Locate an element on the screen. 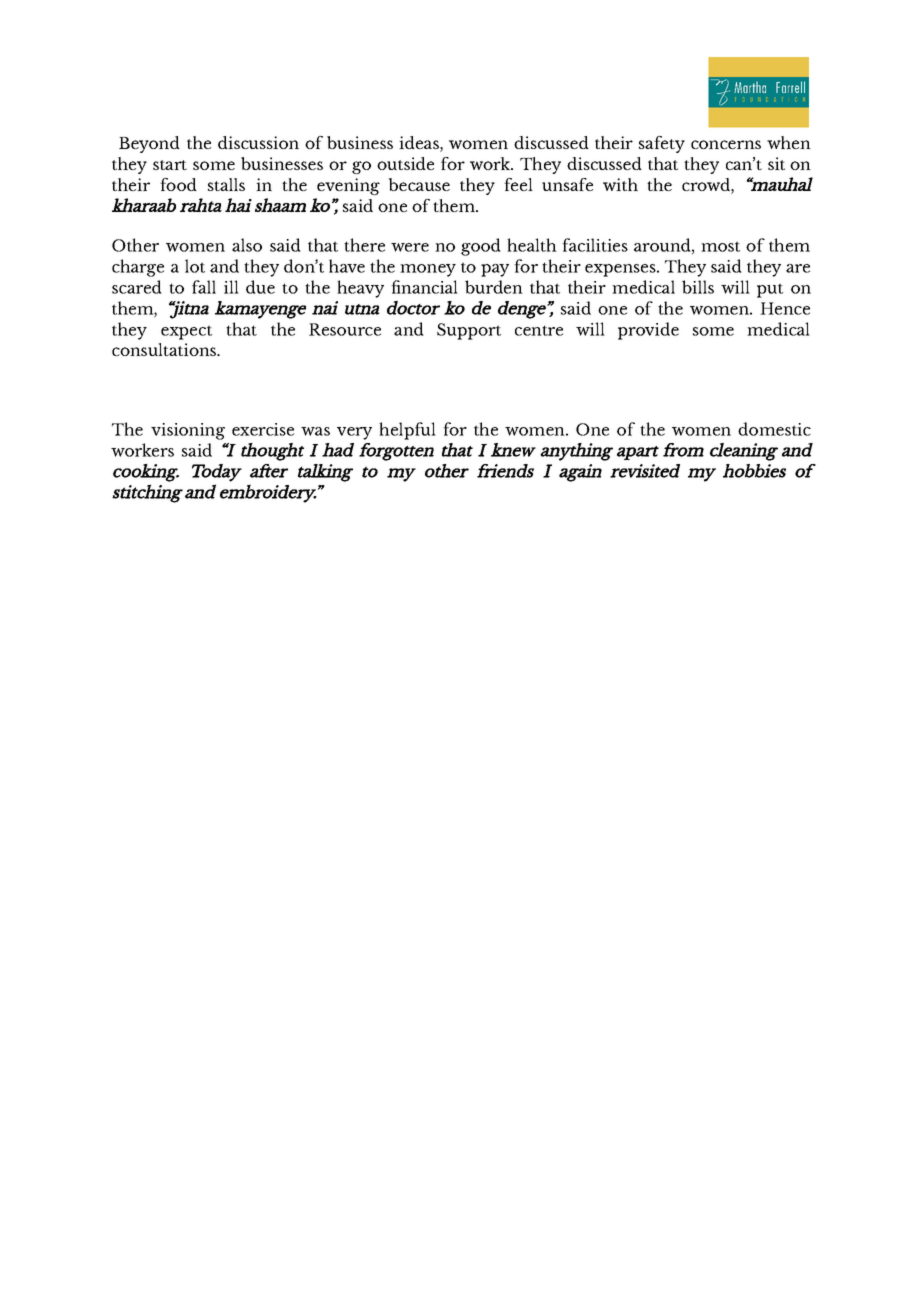 The width and height of the screenshot is (924, 1307). discussion is located at coordinates (258, 142).
